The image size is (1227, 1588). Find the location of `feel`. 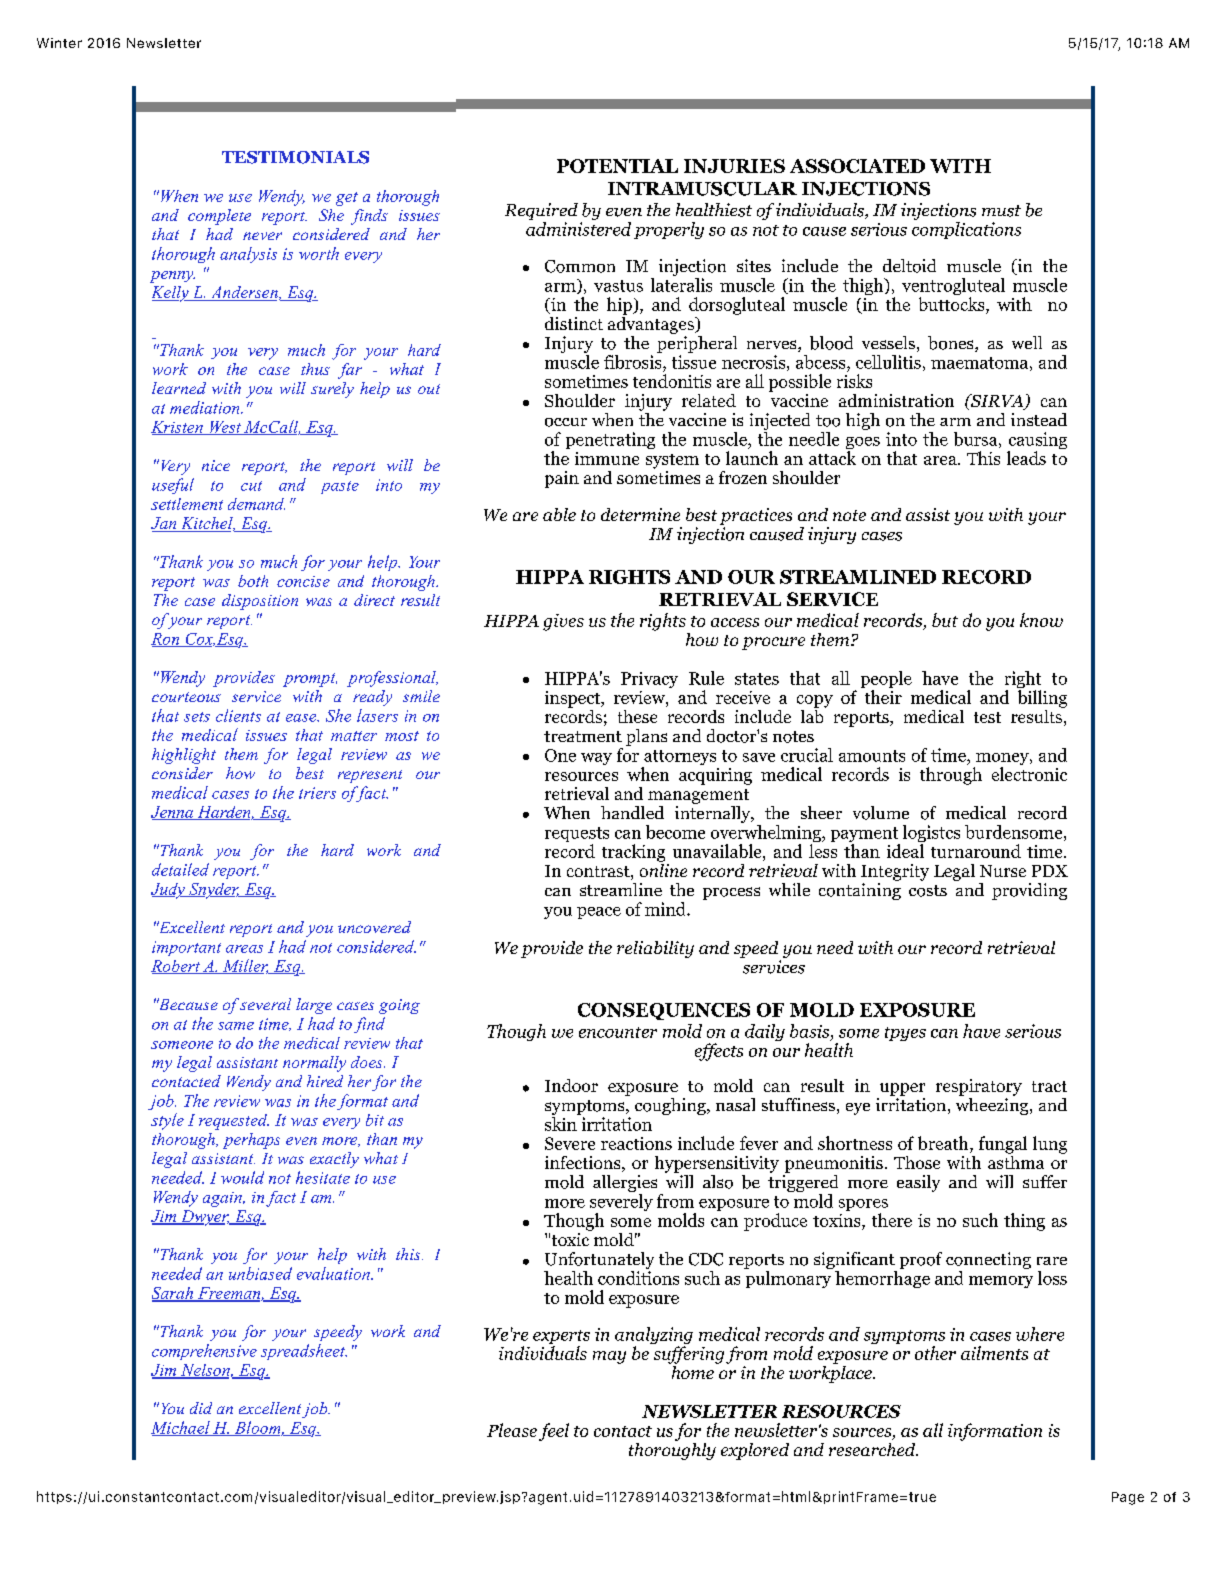

feel is located at coordinates (554, 1432).
